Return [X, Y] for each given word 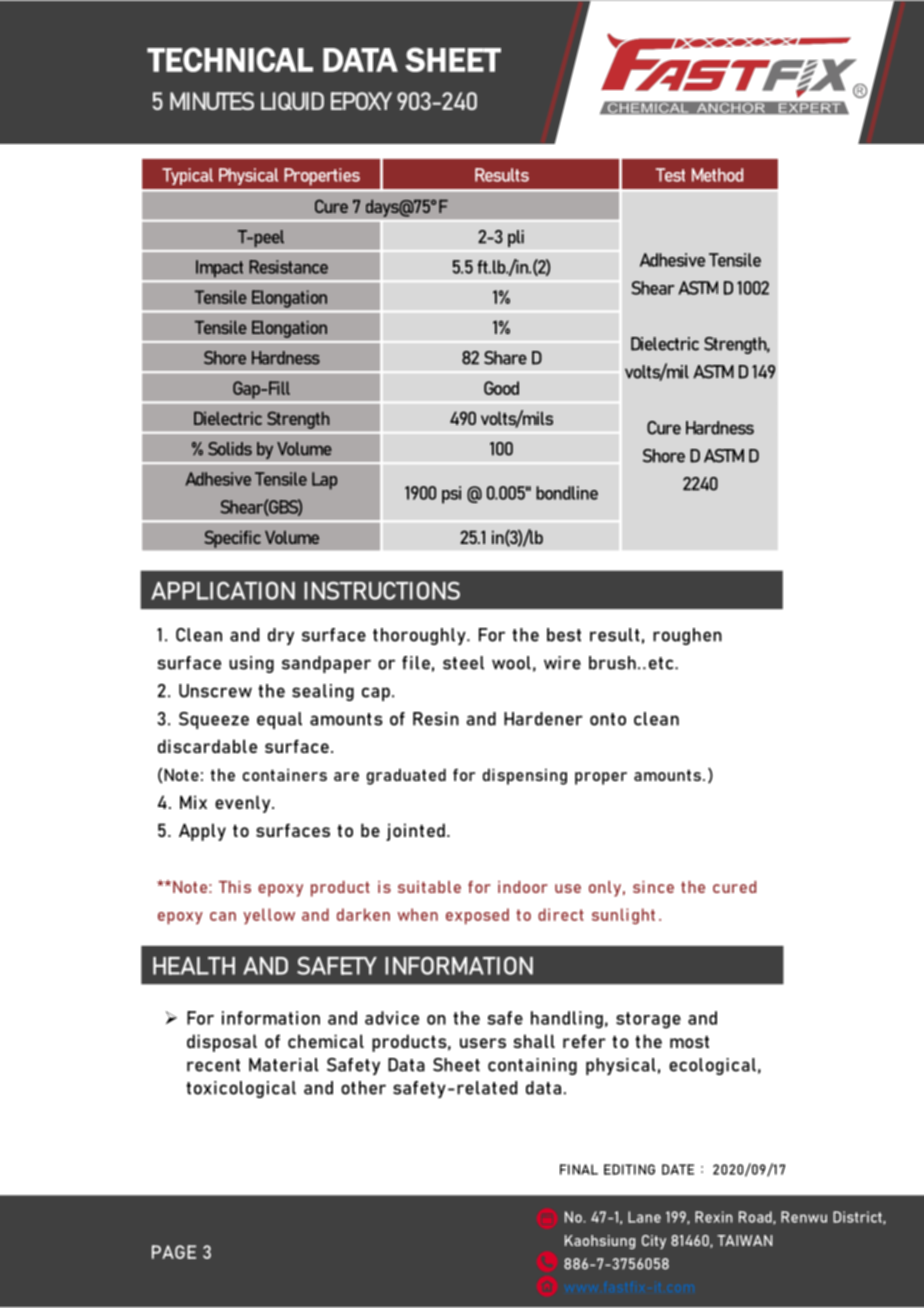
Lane [644, 1217]
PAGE [174, 1252]
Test [670, 175]
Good [501, 388]
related [487, 1088]
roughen [687, 636]
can [223, 916]
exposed [477, 916]
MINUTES [212, 101]
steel [463, 663]
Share [505, 358]
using [251, 664]
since [653, 887]
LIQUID [292, 101]
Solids [230, 449]
